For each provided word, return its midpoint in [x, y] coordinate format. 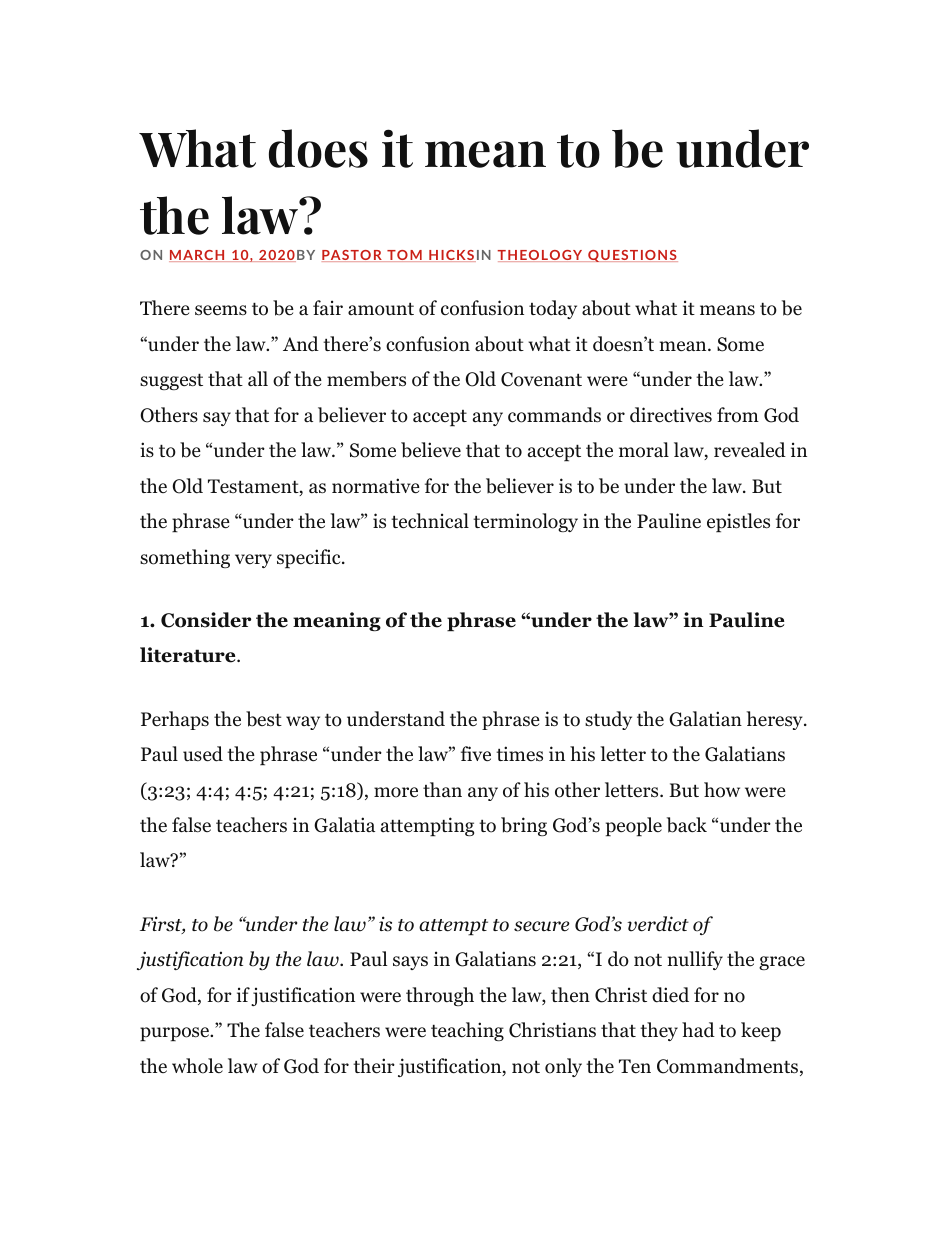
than [442, 790]
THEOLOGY [541, 256]
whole [197, 1066]
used [203, 754]
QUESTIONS [632, 256]
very [253, 561]
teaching [467, 1031]
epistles [738, 523]
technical [430, 521]
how [722, 790]
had [698, 1030]
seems [221, 310]
